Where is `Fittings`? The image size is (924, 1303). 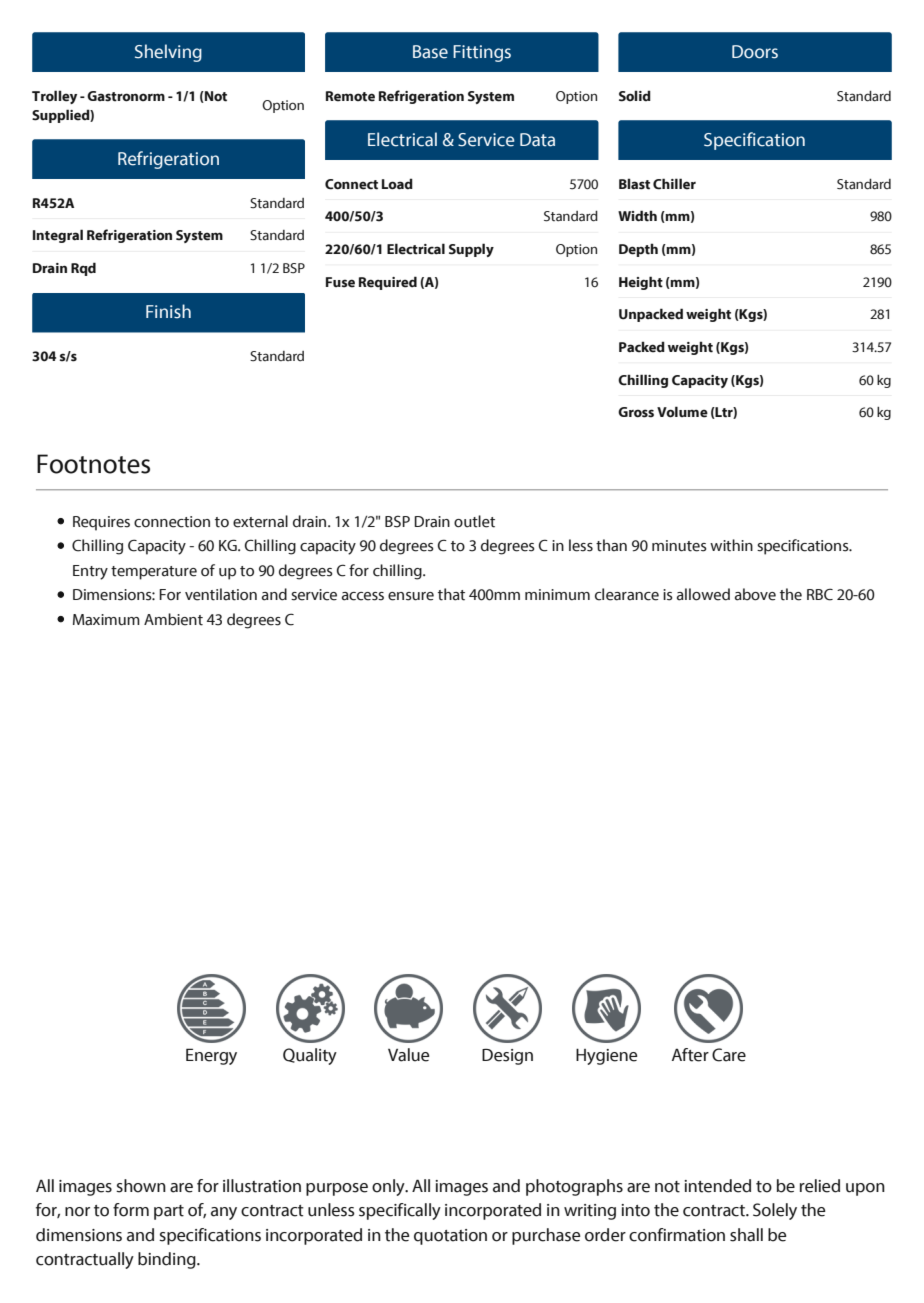
Fittings is located at coordinates (482, 53).
